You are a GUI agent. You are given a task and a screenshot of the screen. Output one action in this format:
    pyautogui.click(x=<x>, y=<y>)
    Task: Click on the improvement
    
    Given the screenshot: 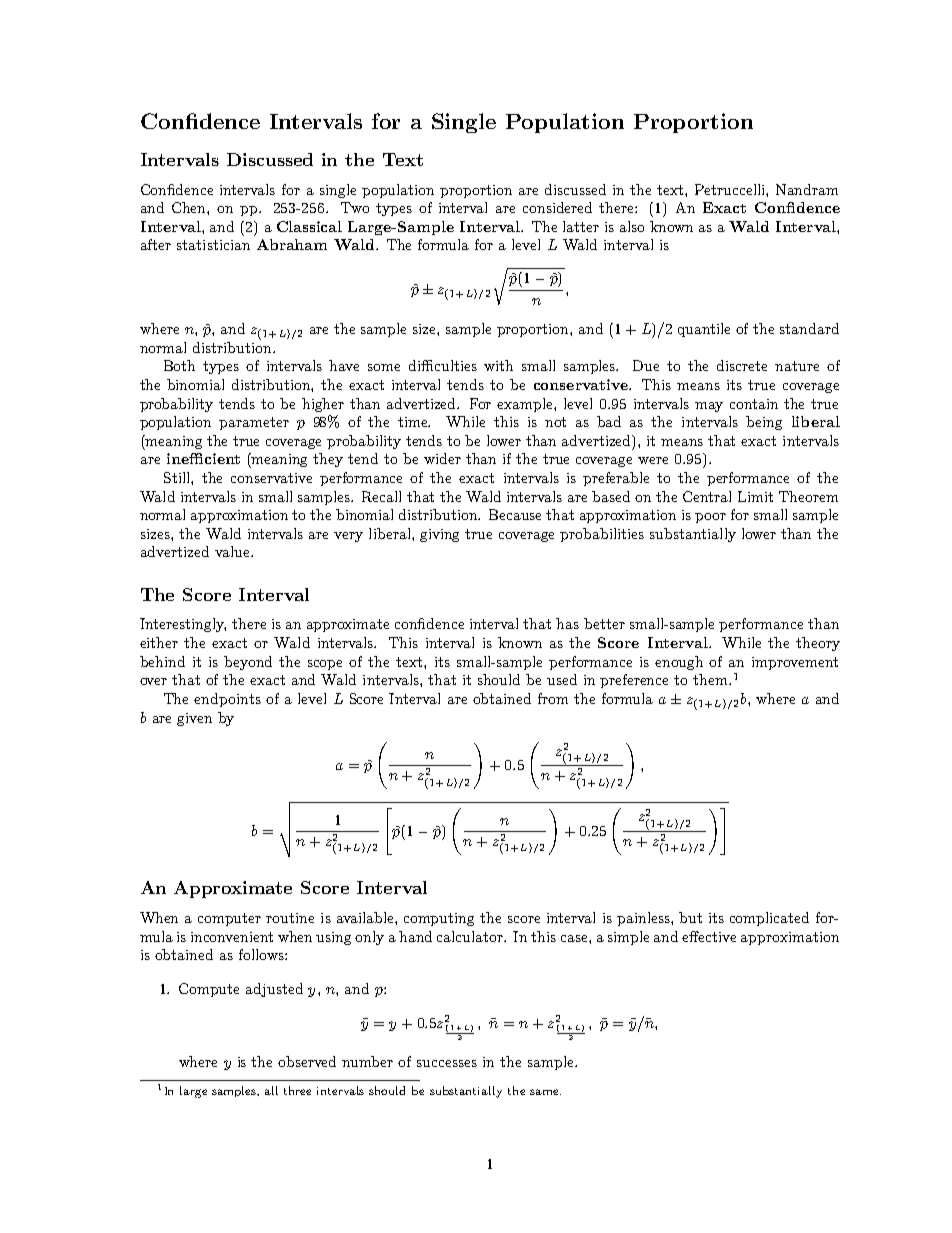 What is the action you would take?
    pyautogui.click(x=795, y=663)
